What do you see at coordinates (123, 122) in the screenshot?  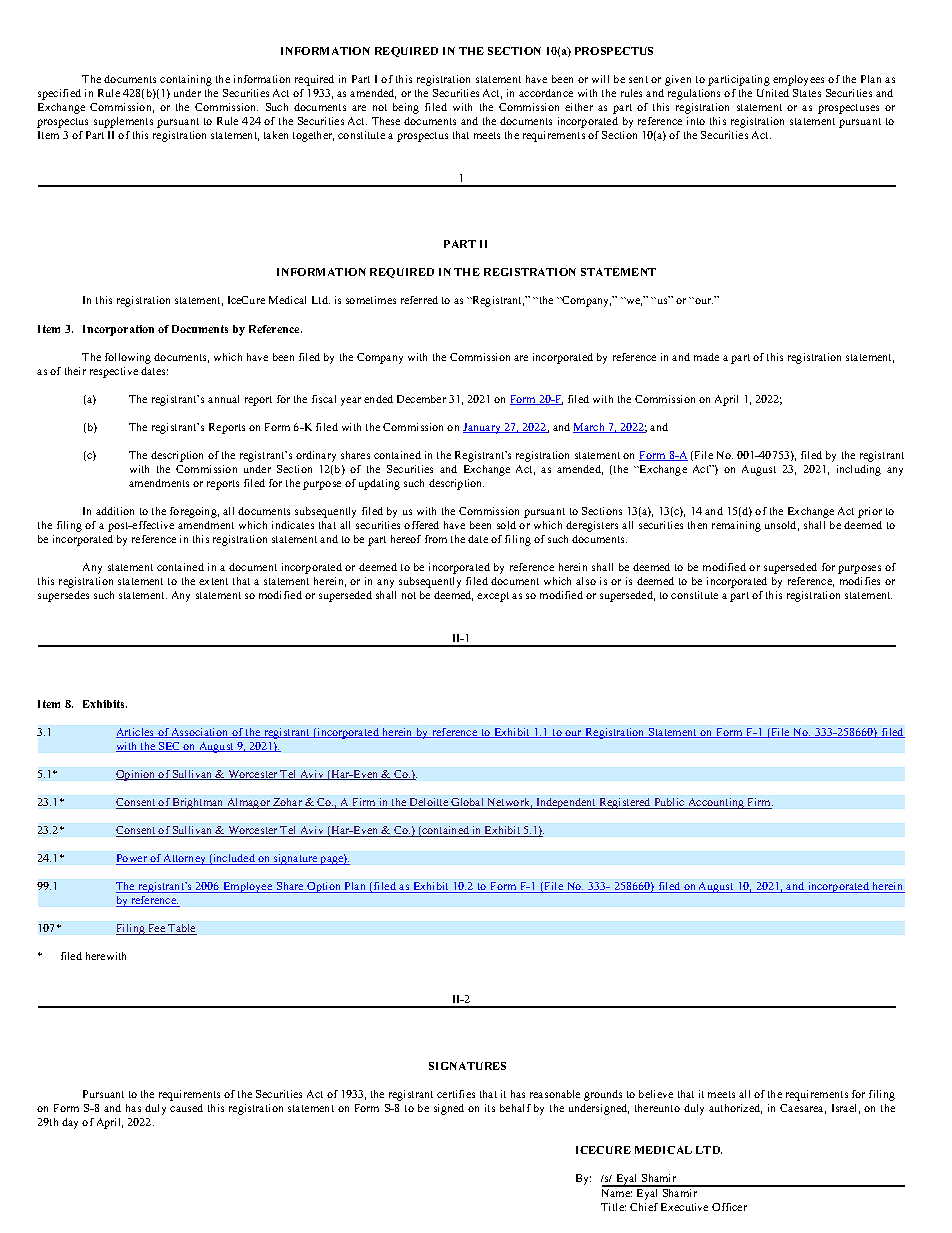 I see `supplements` at bounding box center [123, 122].
